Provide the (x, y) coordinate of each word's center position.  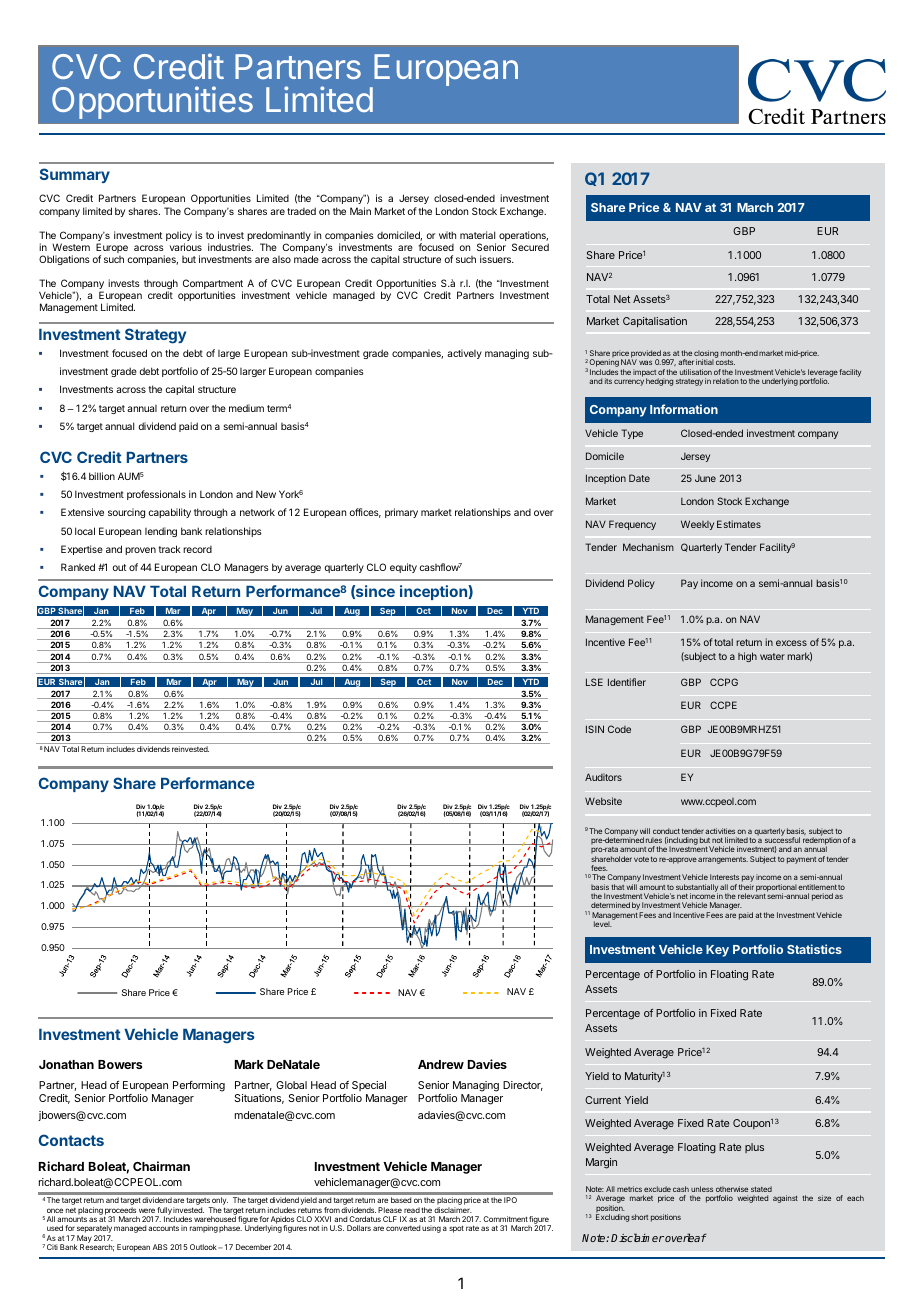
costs (725, 362)
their (746, 887)
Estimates (739, 524)
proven (140, 551)
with (447, 235)
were (147, 1210)
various (186, 247)
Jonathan (66, 1064)
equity (403, 568)
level (603, 924)
